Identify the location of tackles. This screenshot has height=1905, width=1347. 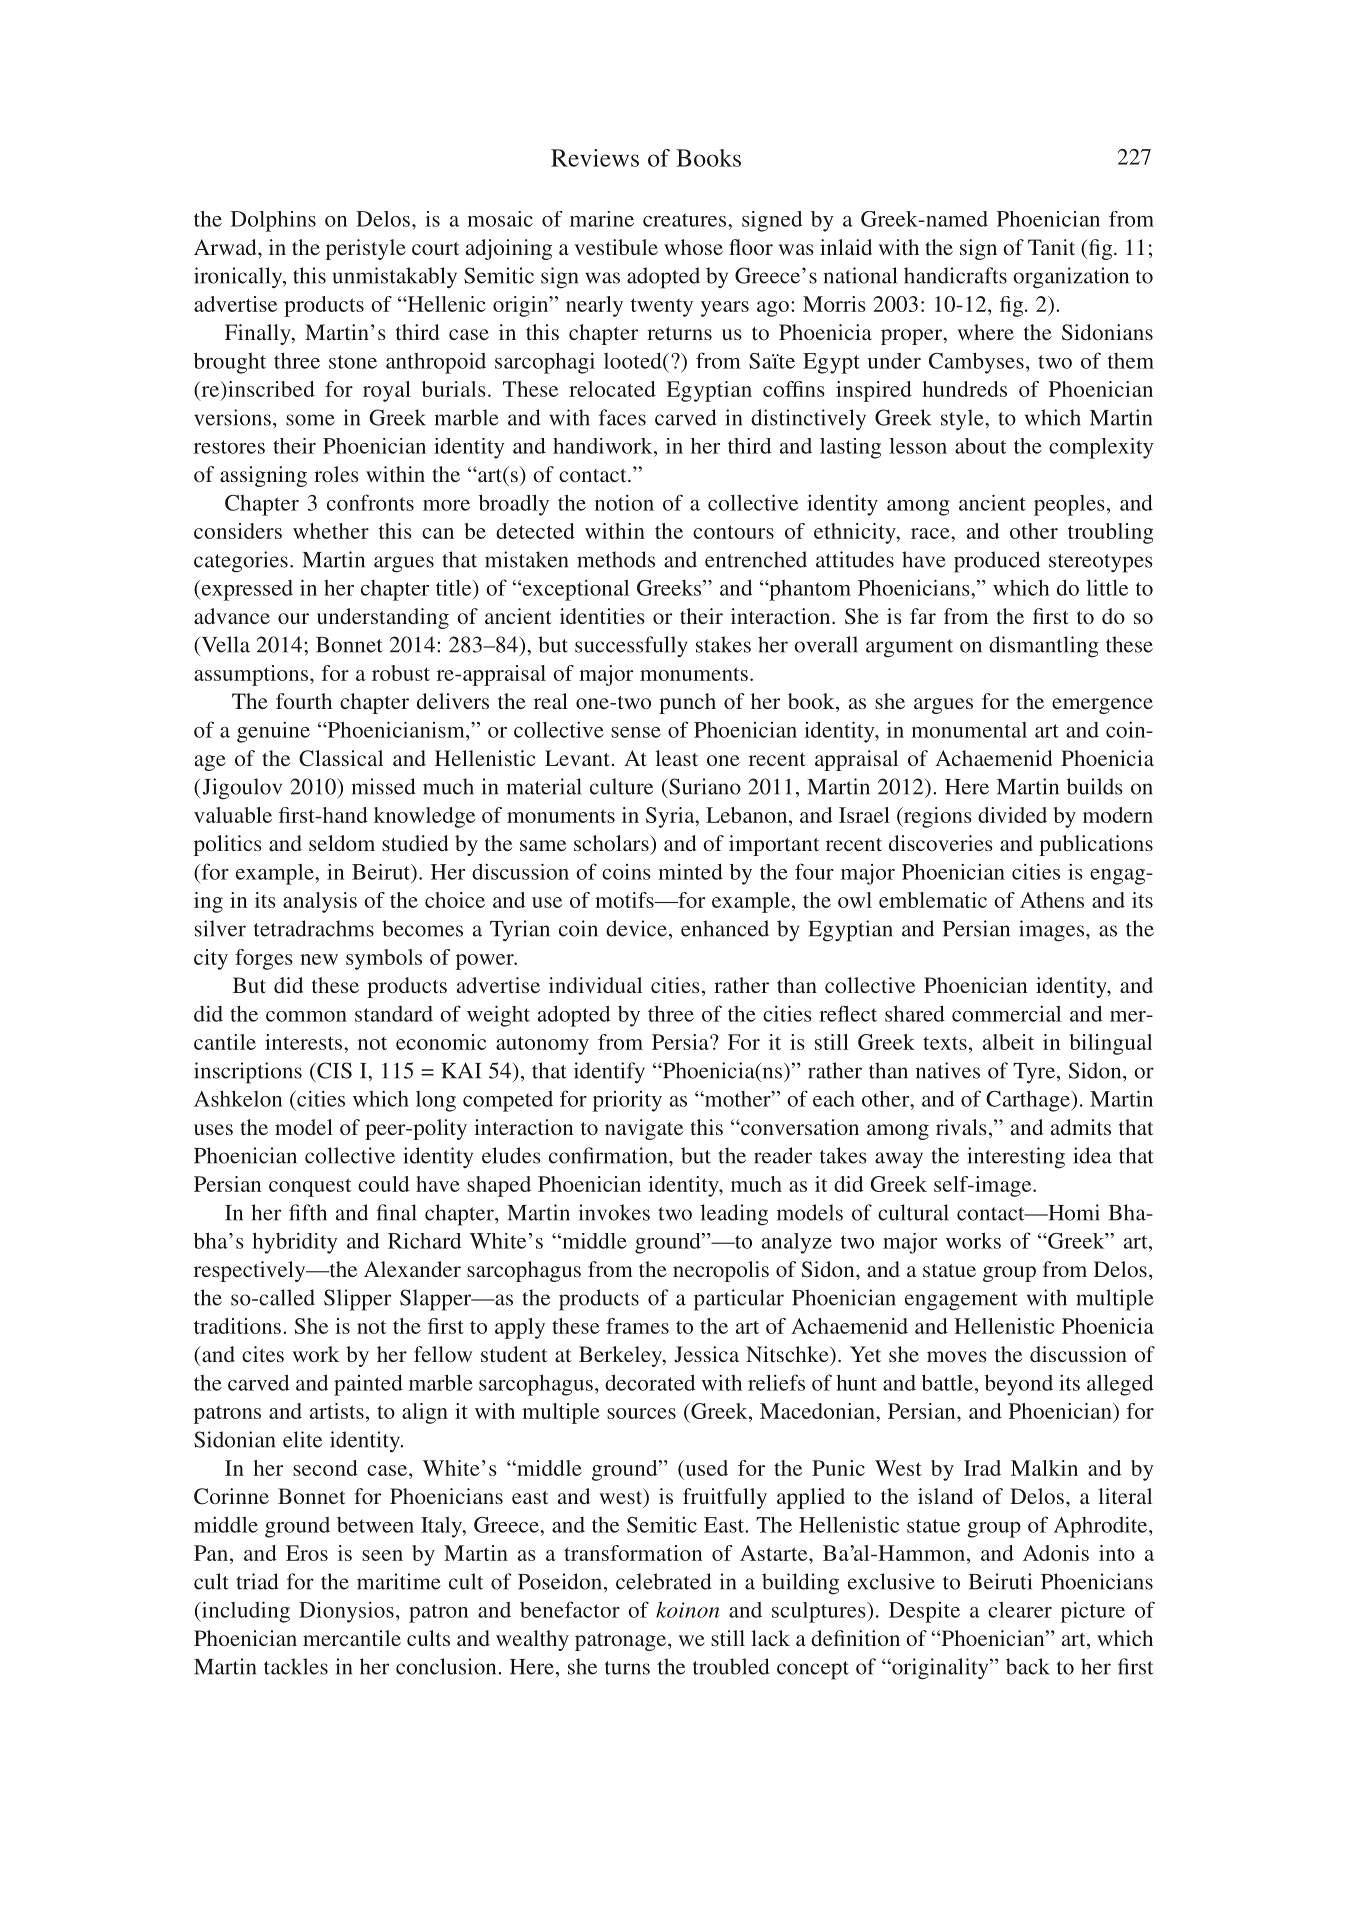
(296, 1666).
